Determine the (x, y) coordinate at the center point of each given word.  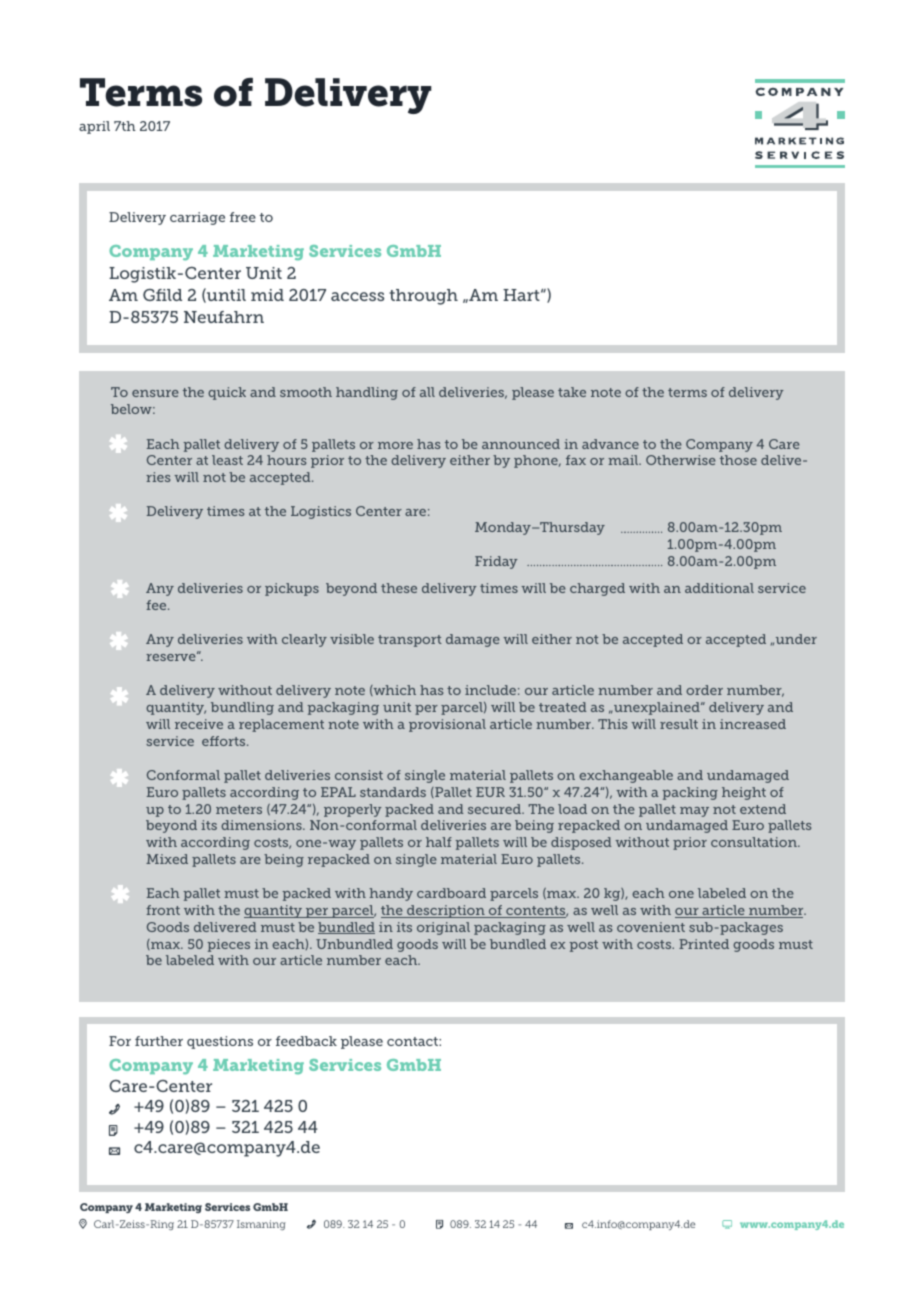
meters (239, 809)
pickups (292, 589)
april (94, 127)
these (399, 588)
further (159, 1041)
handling (367, 393)
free (243, 217)
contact (413, 1041)
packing (690, 793)
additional (719, 588)
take (572, 392)
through (423, 297)
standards (393, 792)
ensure (155, 393)
